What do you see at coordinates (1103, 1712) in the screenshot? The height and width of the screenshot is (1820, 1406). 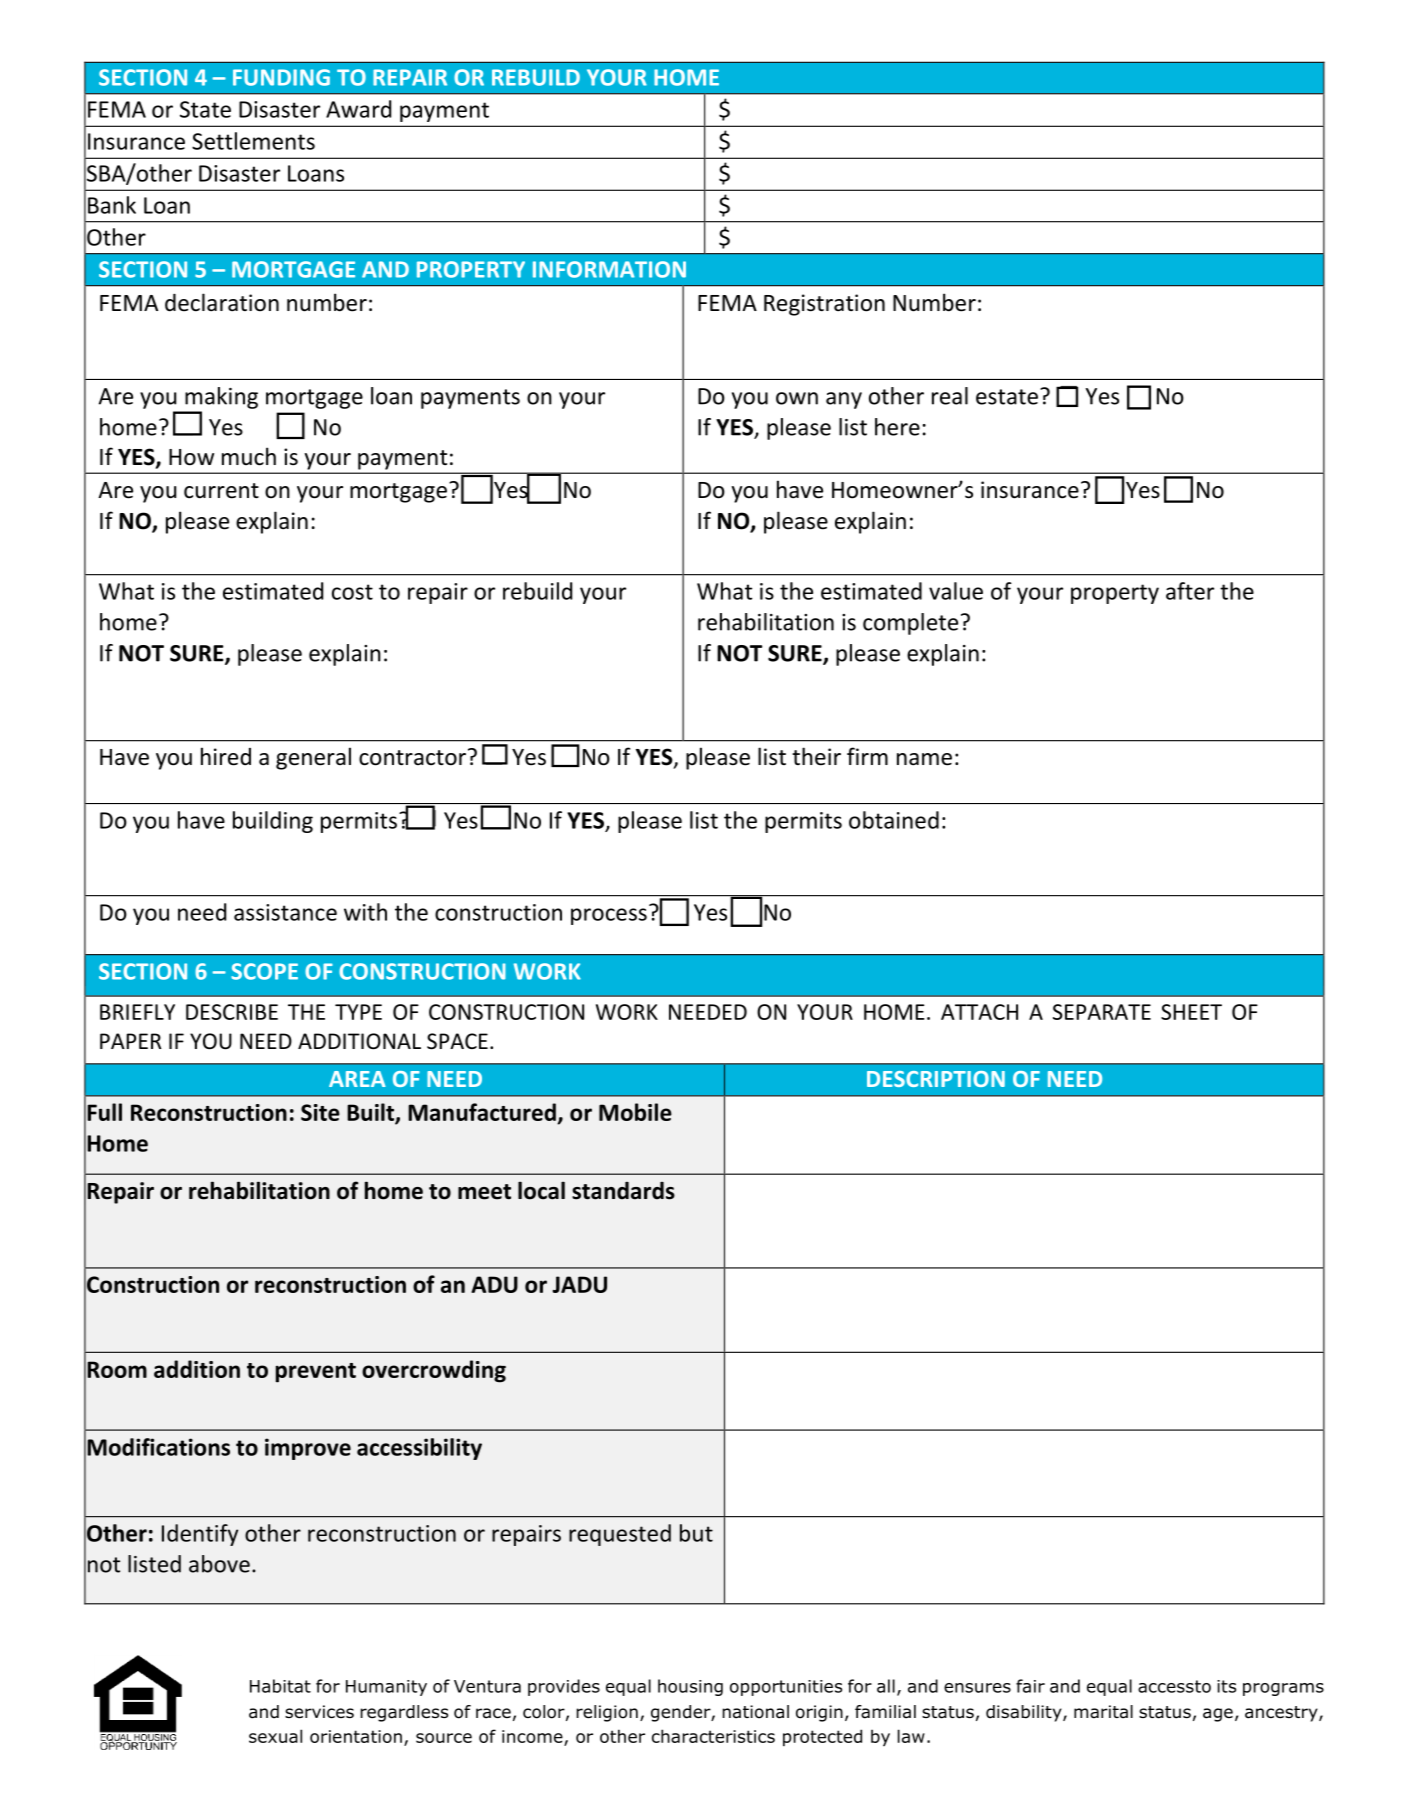 I see `marital` at bounding box center [1103, 1712].
